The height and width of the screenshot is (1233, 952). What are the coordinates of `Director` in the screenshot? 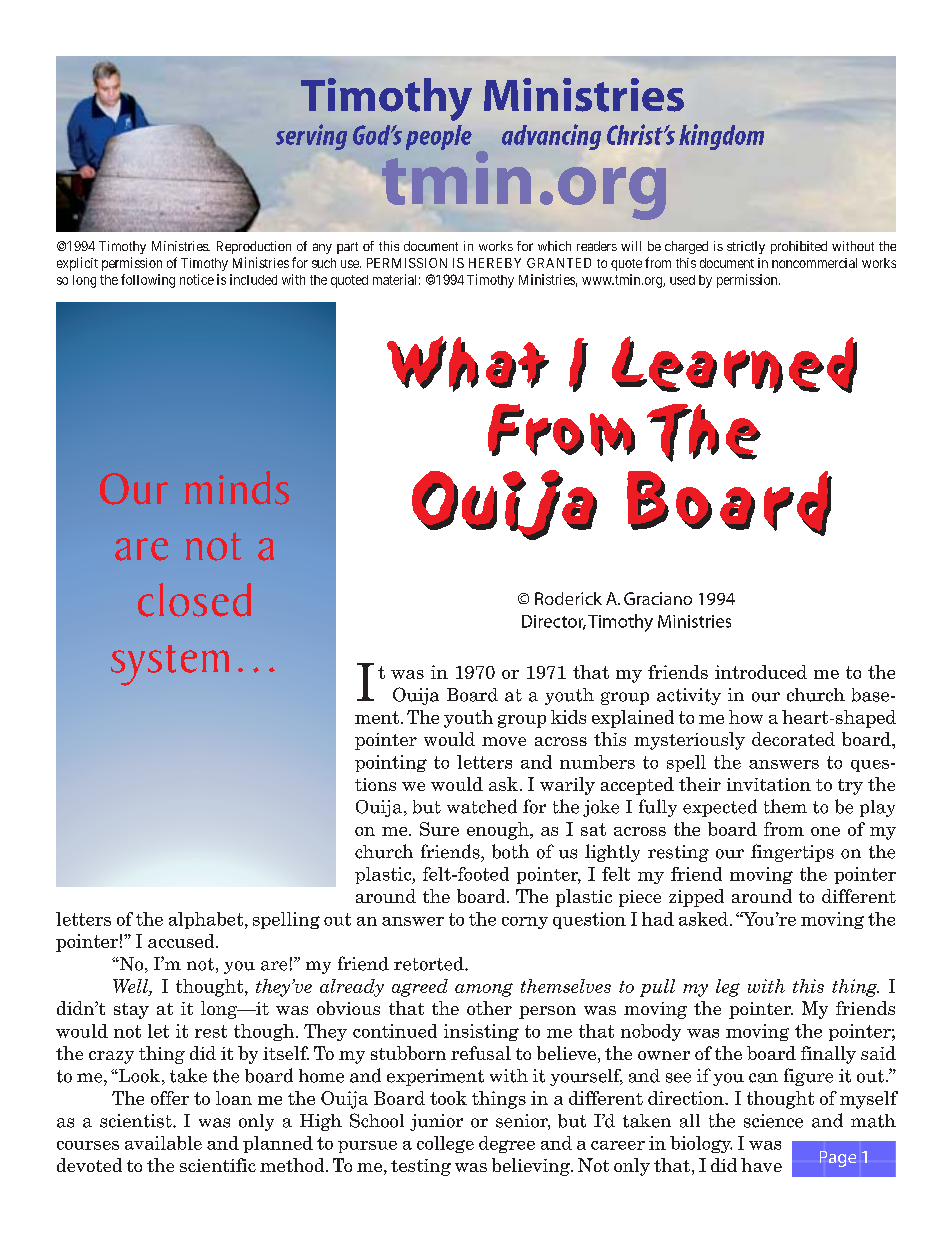 It's located at (554, 622).
